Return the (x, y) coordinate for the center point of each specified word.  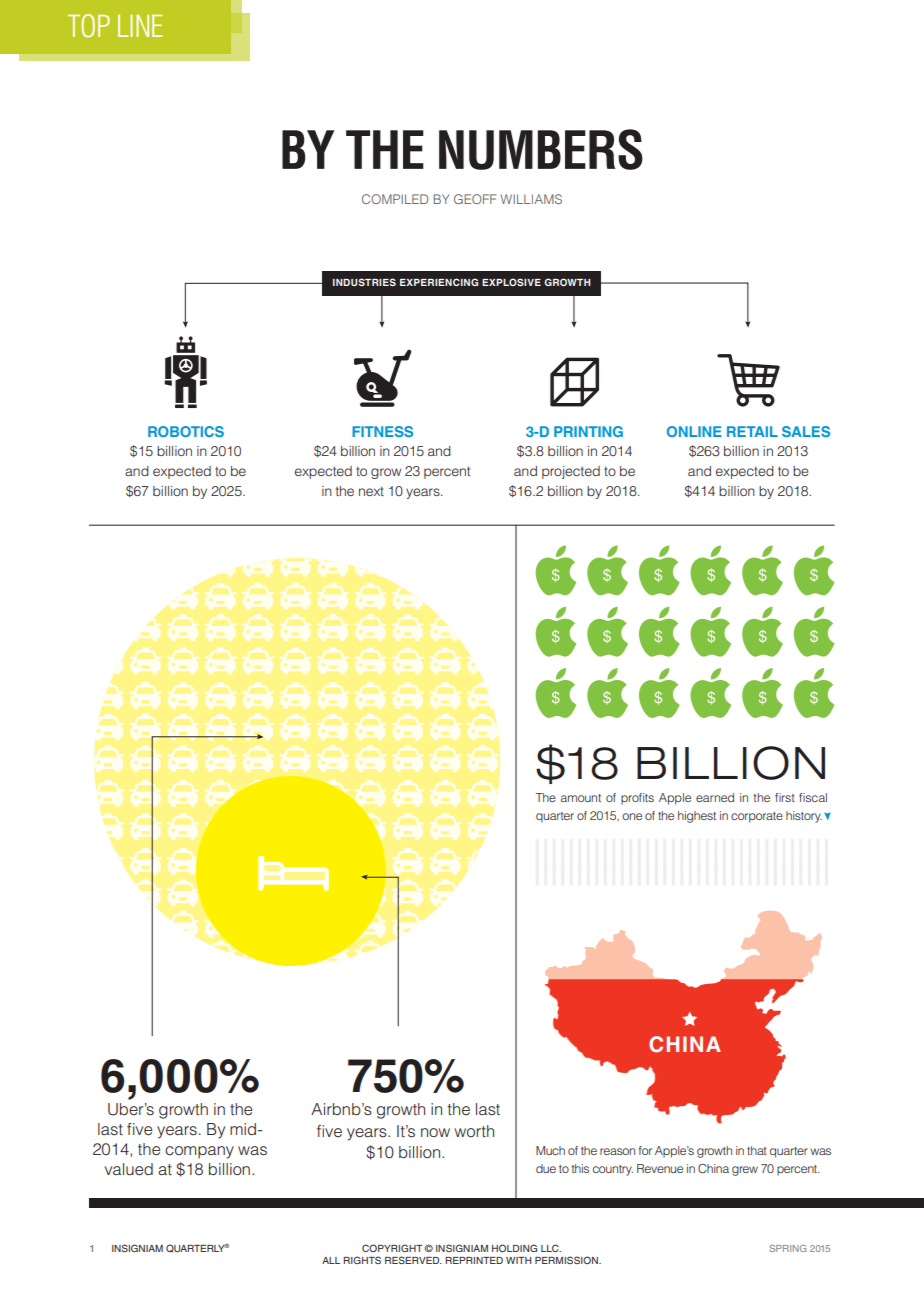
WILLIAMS (531, 199)
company (199, 1152)
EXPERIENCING (439, 282)
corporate (757, 817)
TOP (89, 26)
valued (129, 1169)
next (371, 491)
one (632, 816)
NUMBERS (541, 149)
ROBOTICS (186, 431)
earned (715, 797)
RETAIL (752, 431)
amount (581, 798)
